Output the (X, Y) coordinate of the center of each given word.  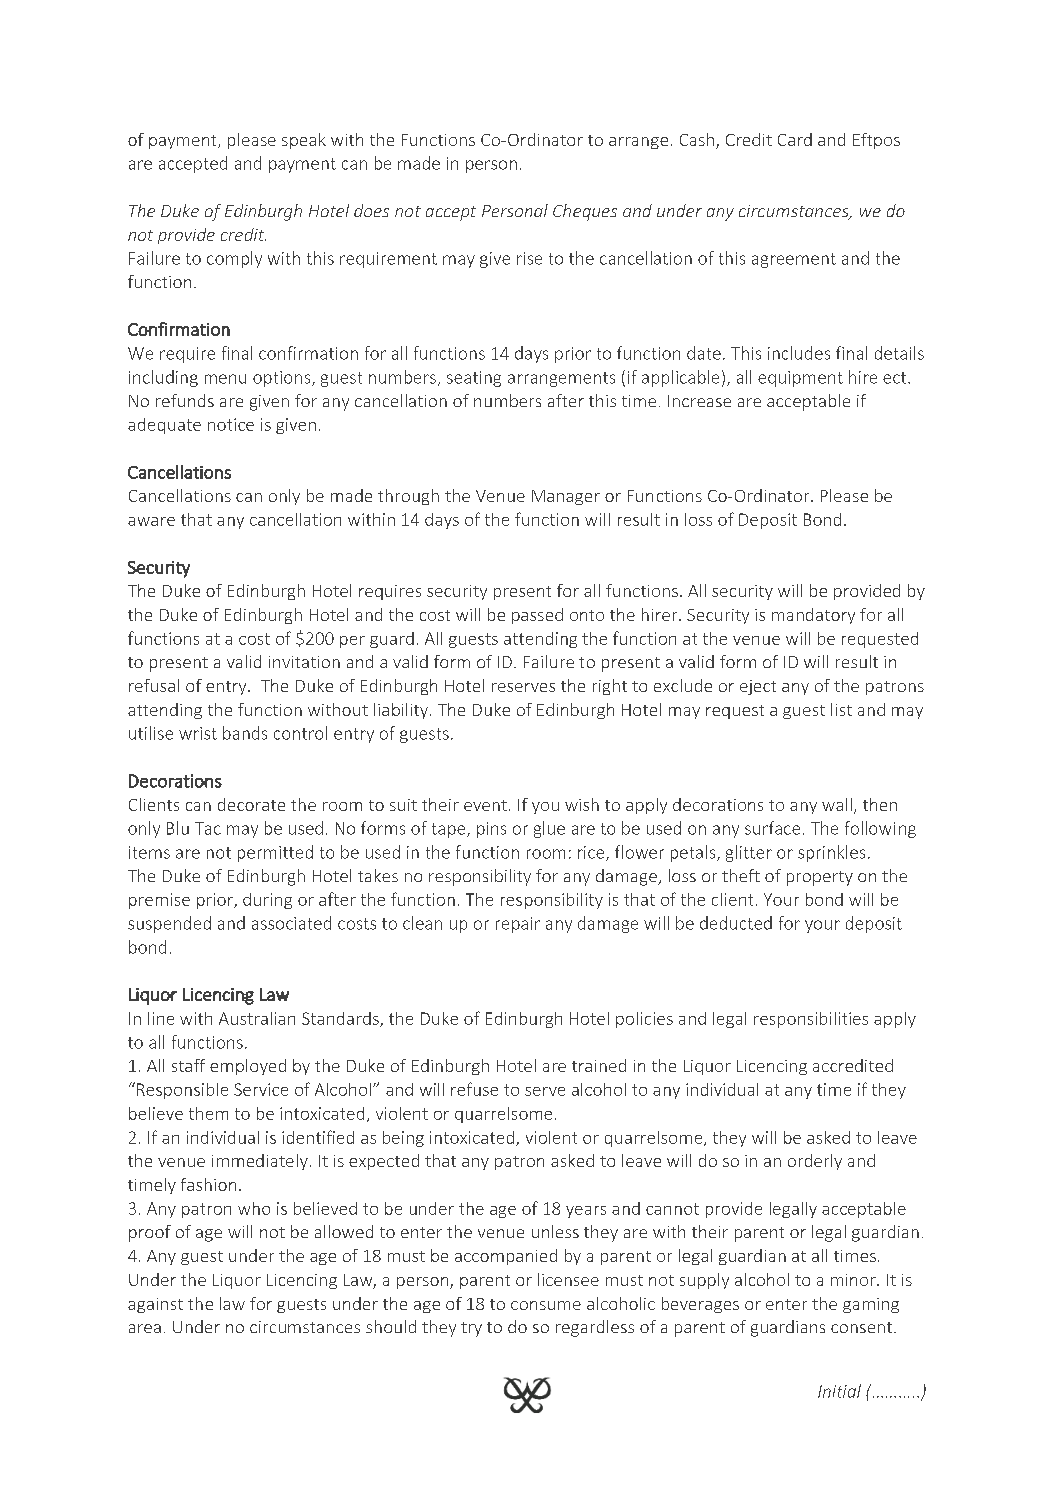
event (485, 805)
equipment (800, 379)
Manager (566, 497)
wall (837, 804)
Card (795, 139)
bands (245, 733)
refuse (474, 1089)
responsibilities (811, 1020)
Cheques (585, 212)
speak (304, 141)
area (145, 1328)
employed (248, 1067)
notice (231, 424)
